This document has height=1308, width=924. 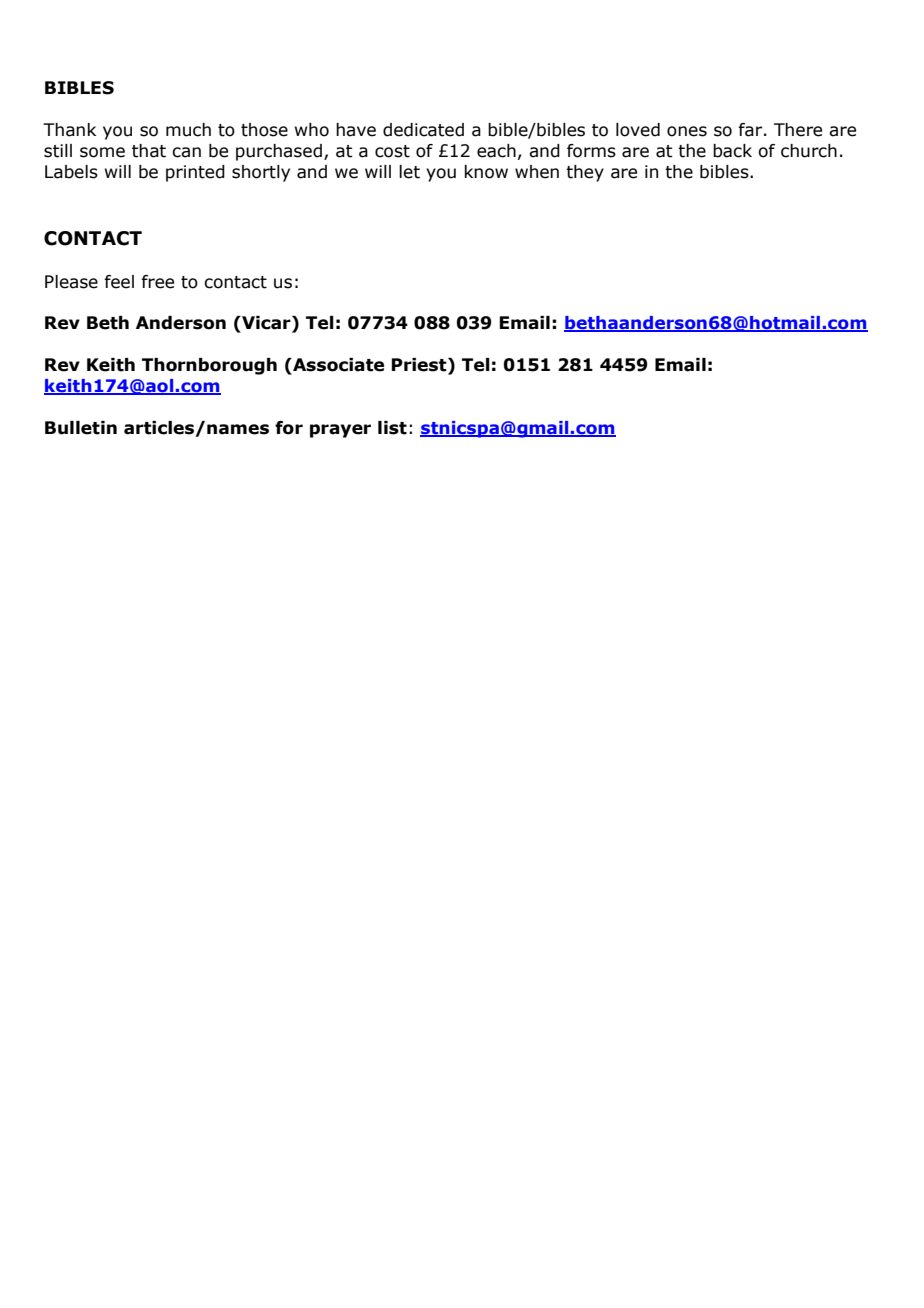 I want to click on Bulletin, so click(x=81, y=428).
